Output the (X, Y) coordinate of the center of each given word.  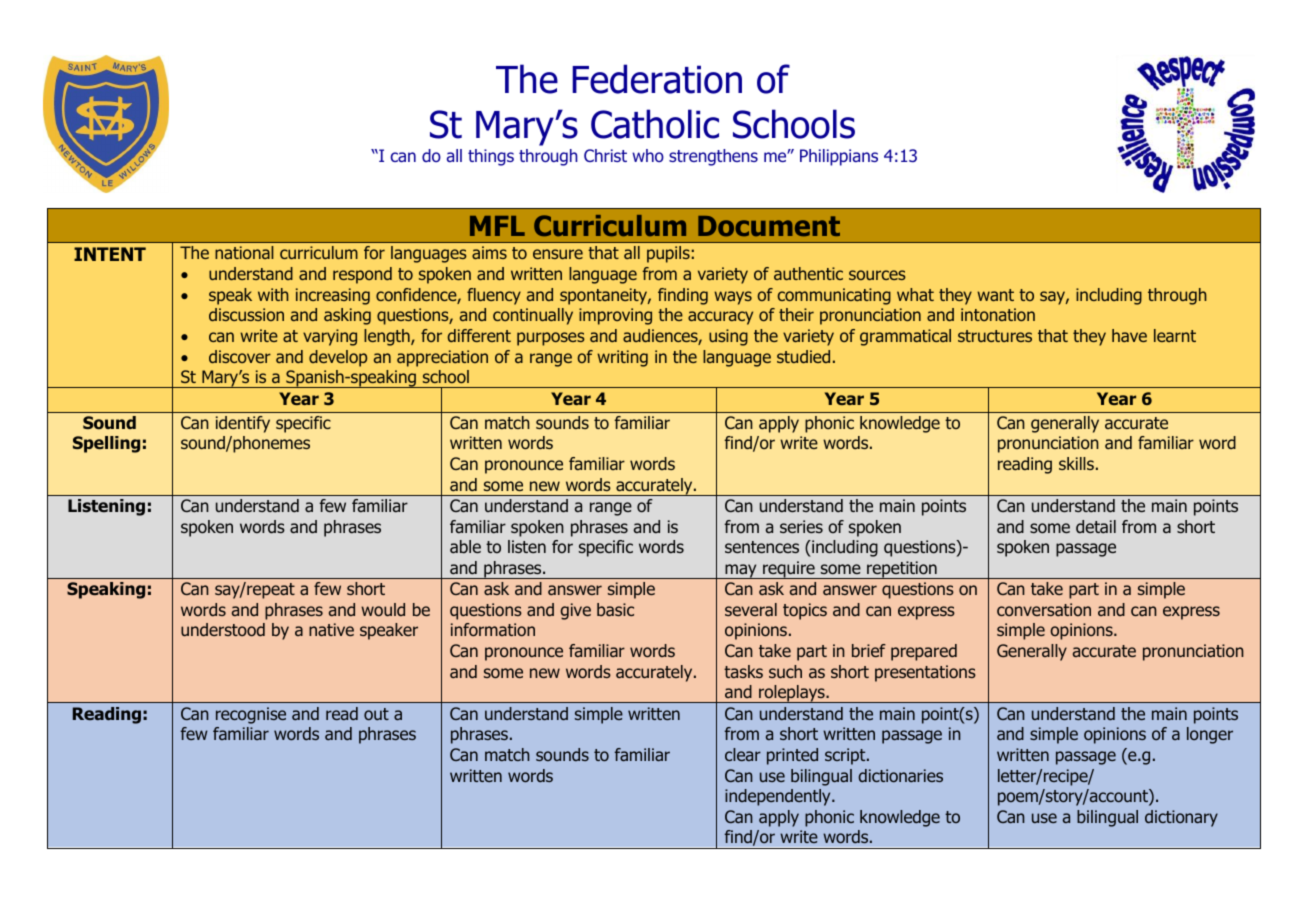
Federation (657, 79)
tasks (743, 671)
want (995, 295)
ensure (558, 254)
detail (1096, 527)
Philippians (839, 157)
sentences (762, 547)
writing (622, 358)
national (244, 252)
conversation (1044, 609)
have (1129, 335)
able (465, 547)
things (491, 157)
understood (223, 629)
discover (240, 356)
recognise (251, 715)
